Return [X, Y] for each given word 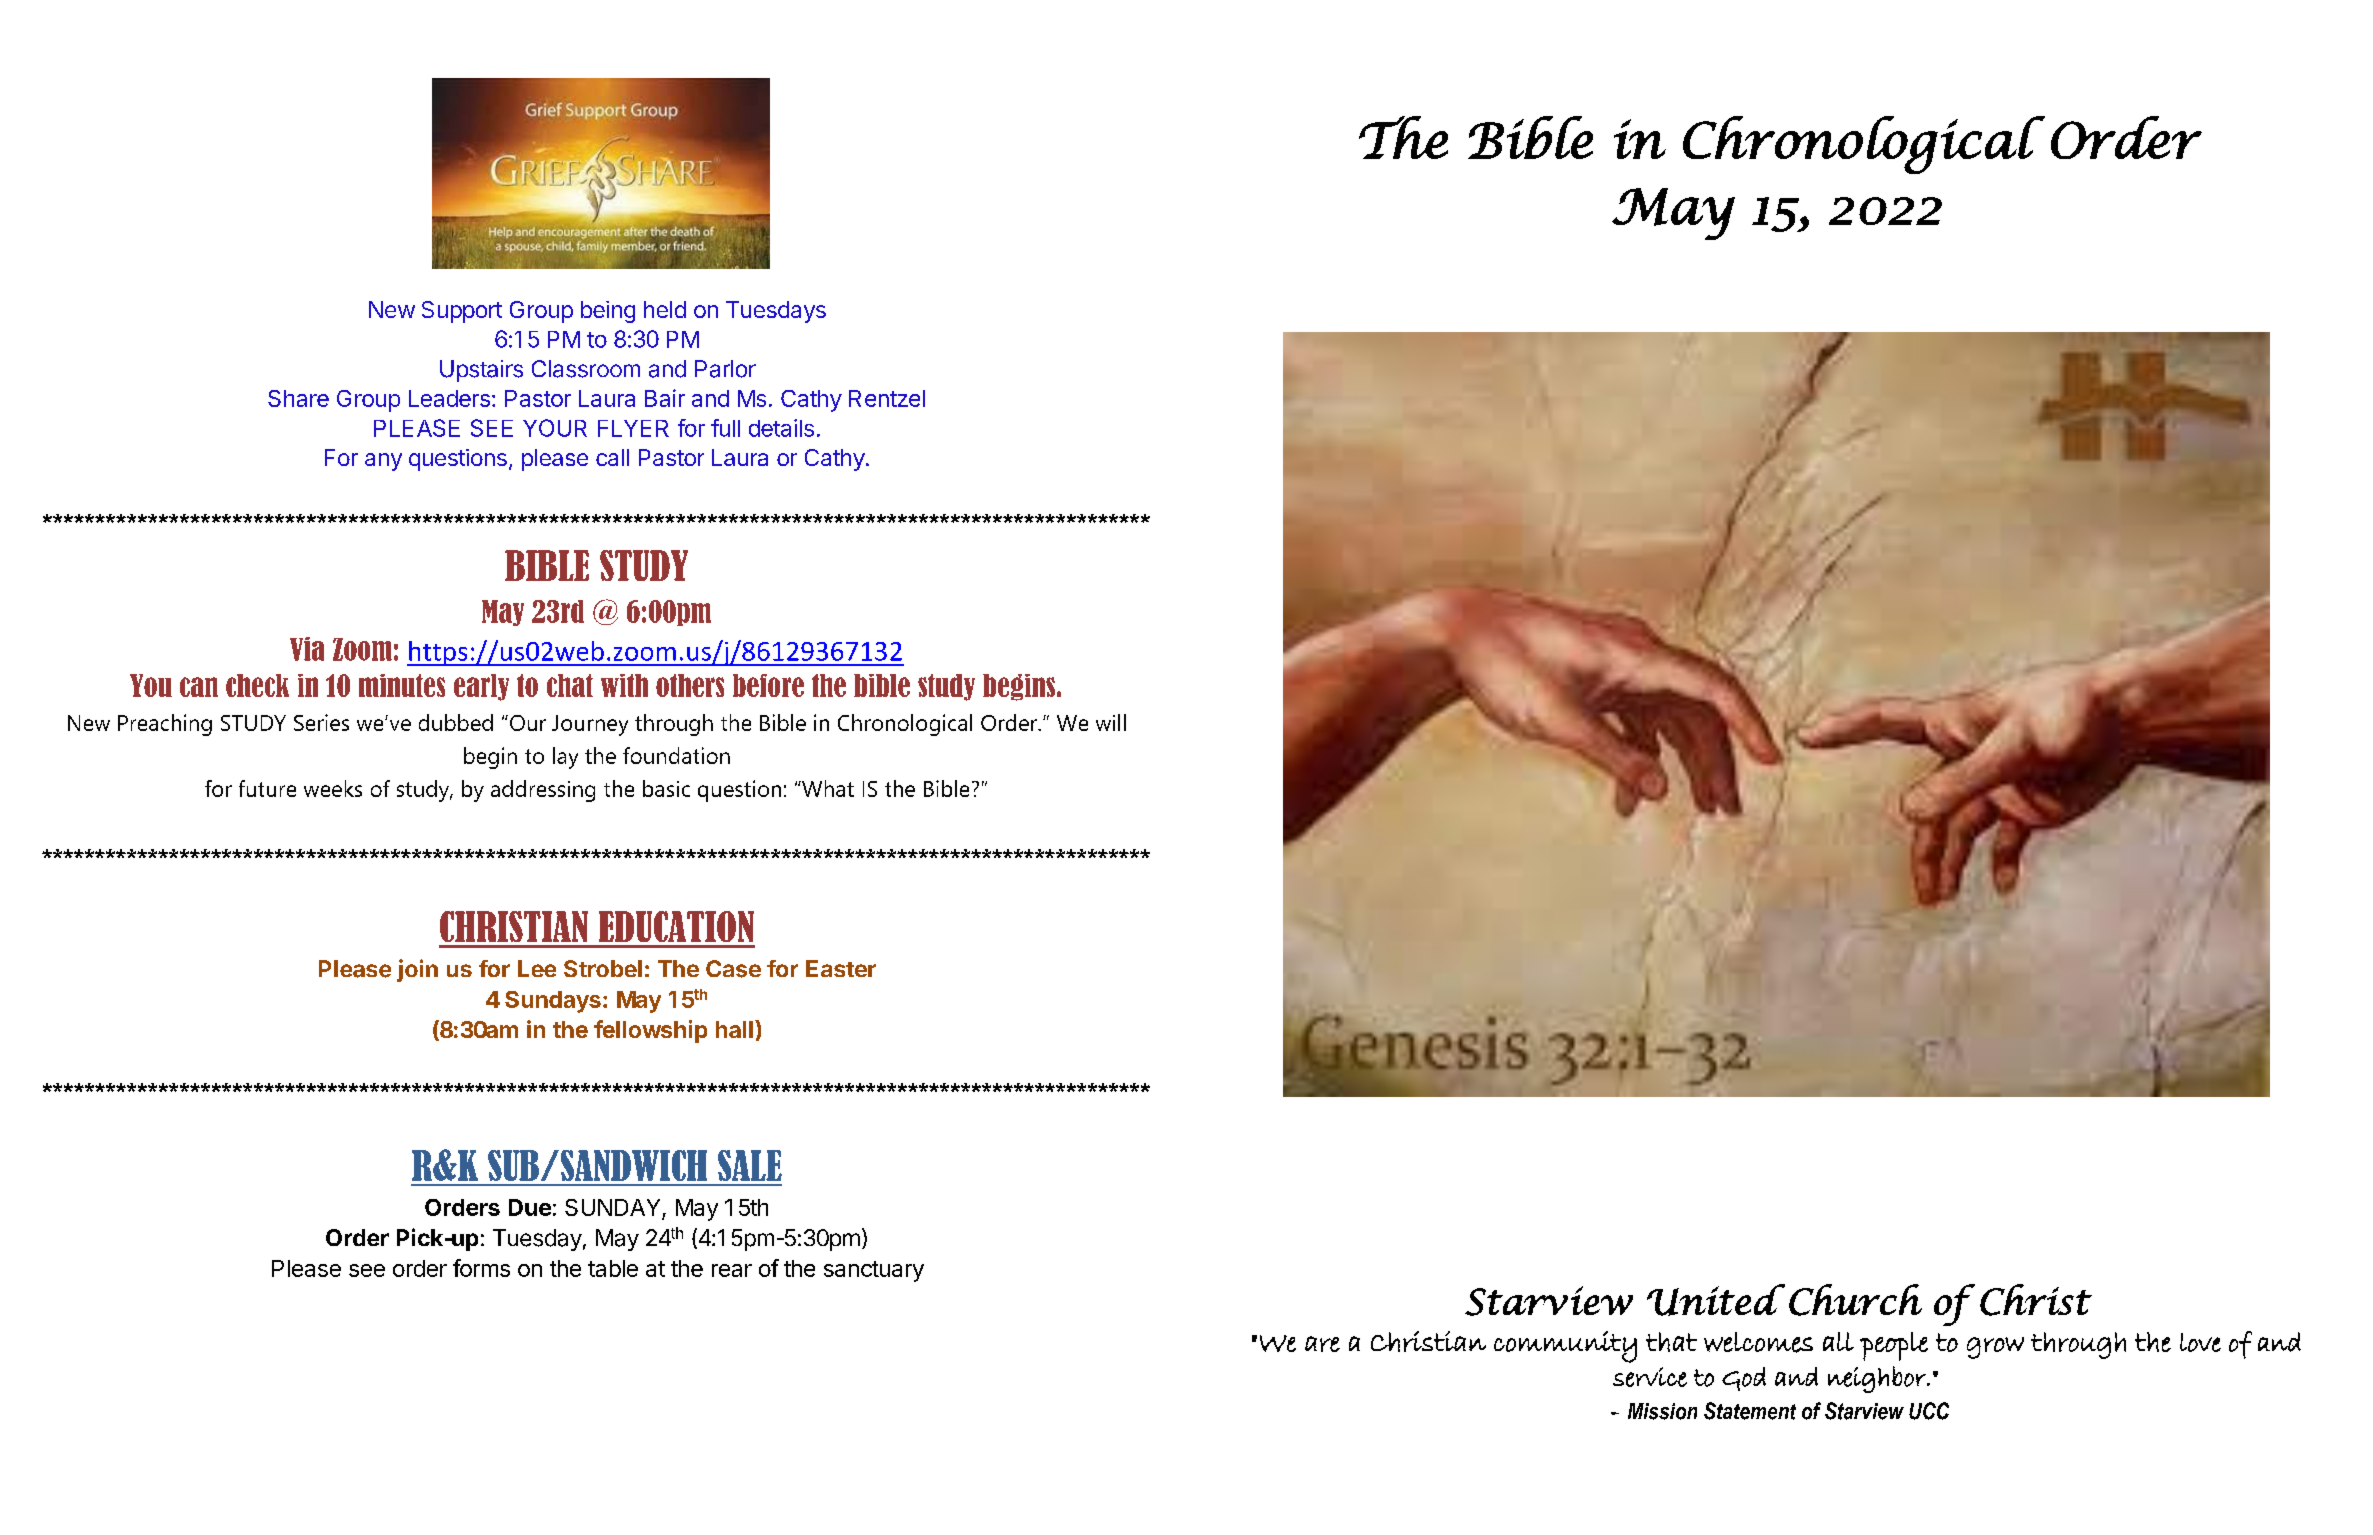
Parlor [725, 369]
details [781, 428]
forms [481, 1268]
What [827, 788]
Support [462, 312]
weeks [333, 788]
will [1111, 722]
